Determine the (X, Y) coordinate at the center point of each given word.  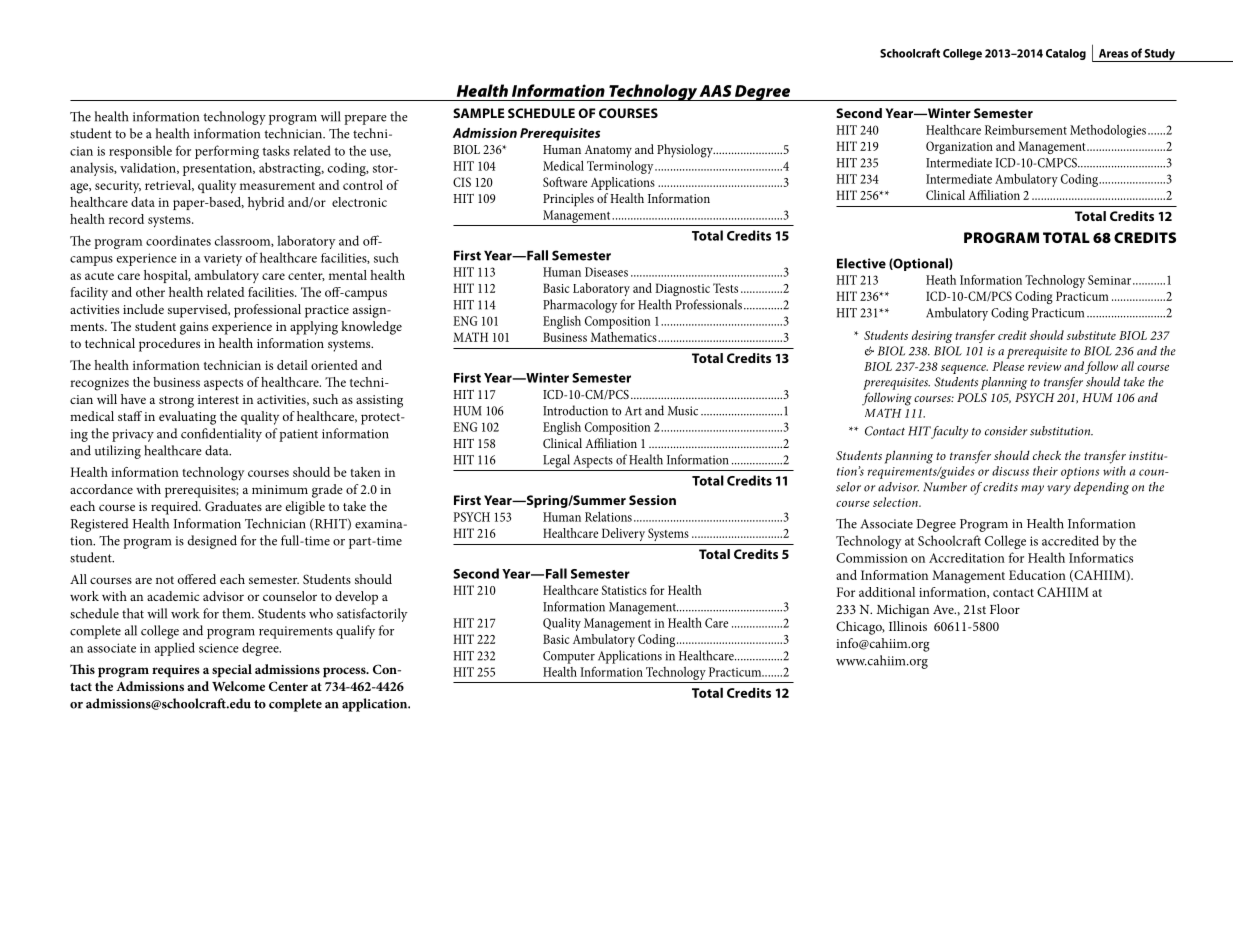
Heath (941, 279)
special (232, 671)
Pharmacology (580, 306)
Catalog (1066, 54)
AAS (715, 91)
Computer (569, 657)
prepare (365, 120)
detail (292, 365)
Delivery (623, 534)
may (1032, 490)
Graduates (233, 506)
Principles (568, 200)
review (1044, 366)
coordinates (178, 240)
